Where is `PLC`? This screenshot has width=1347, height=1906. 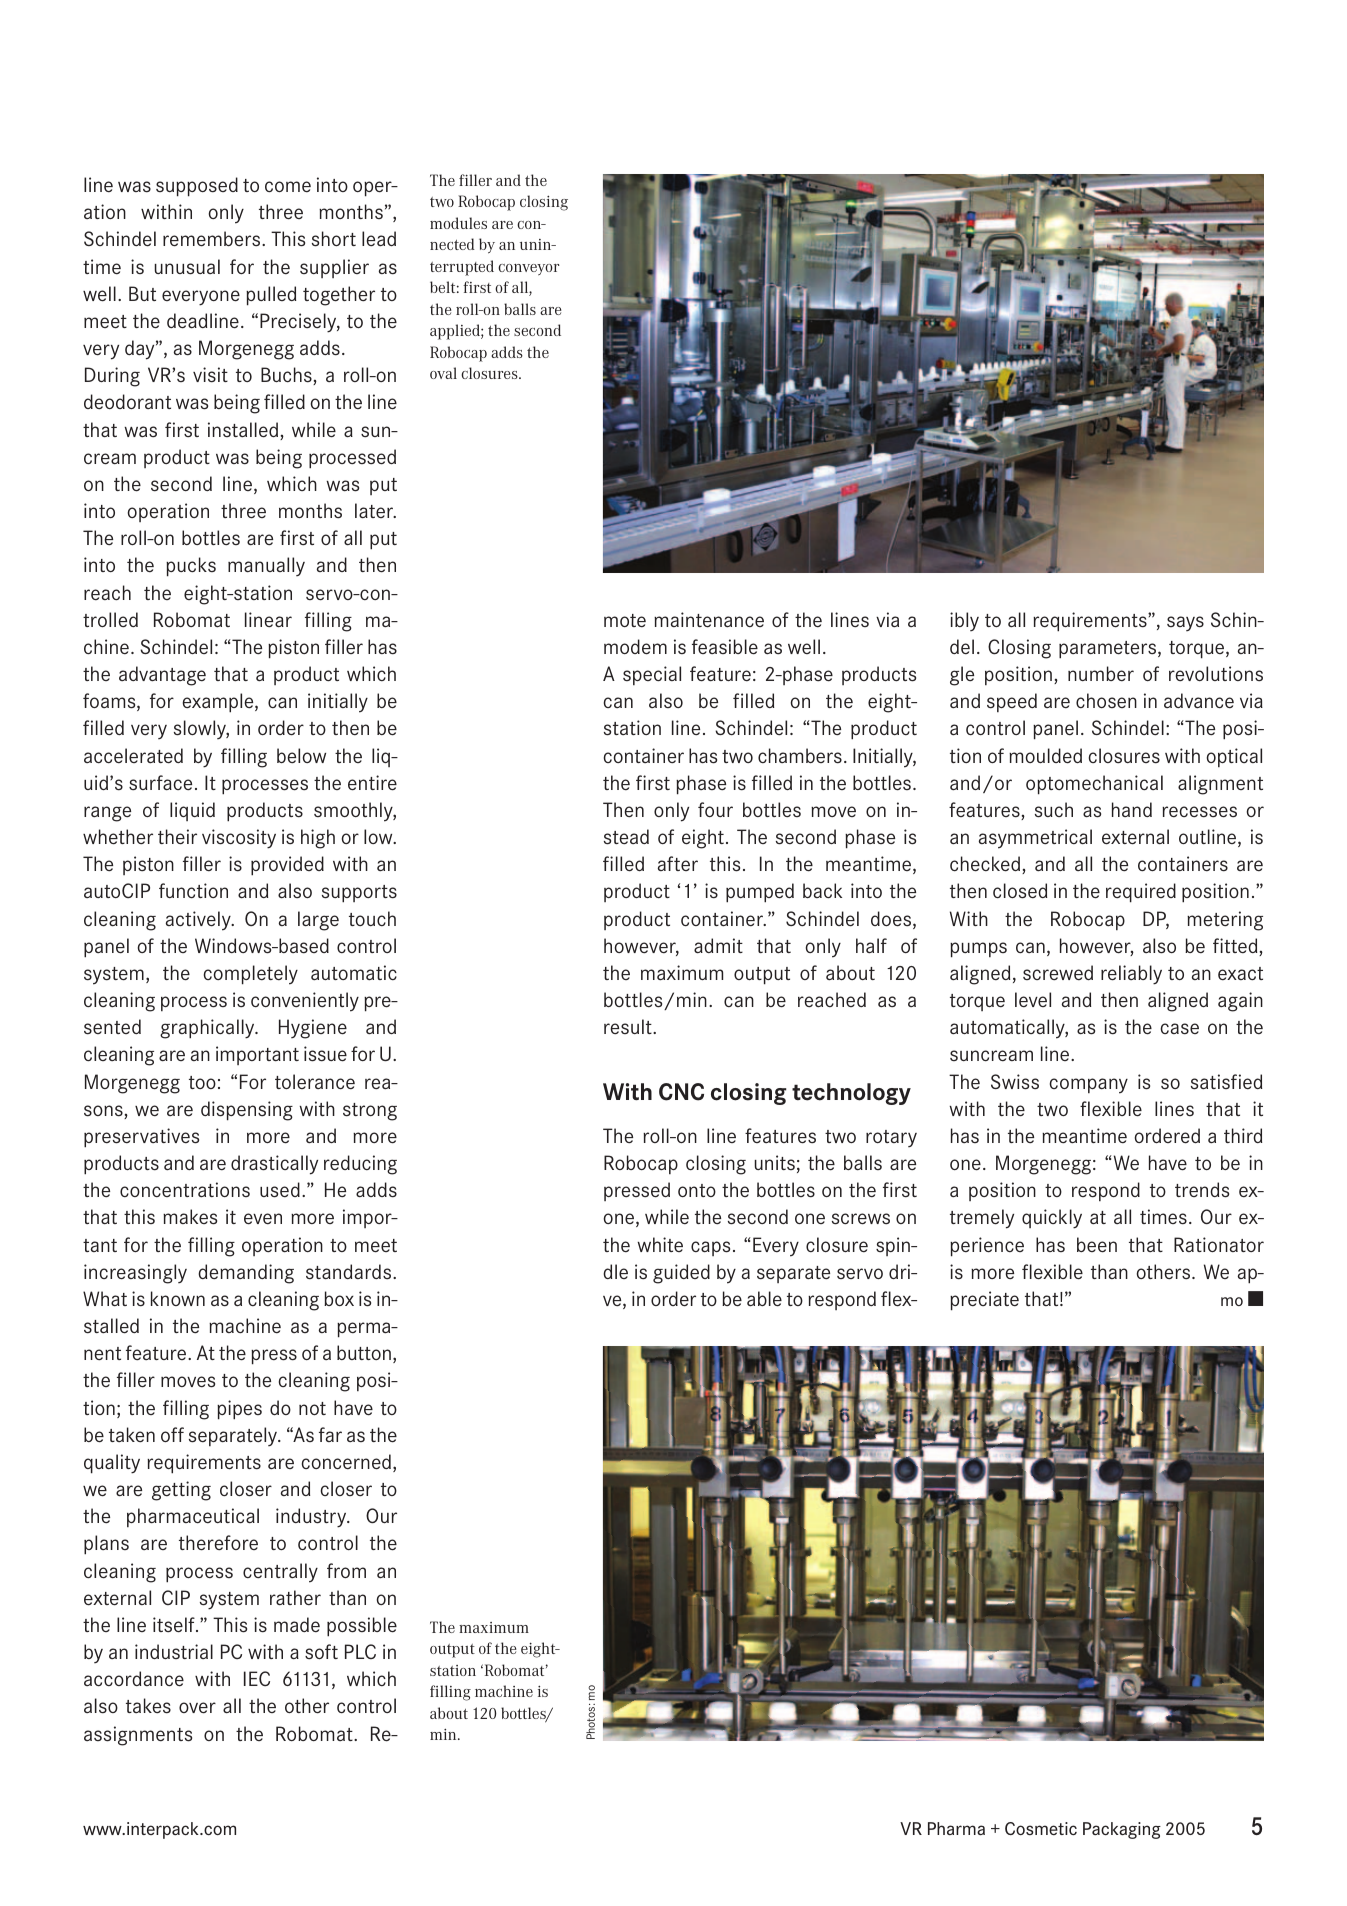
PLC is located at coordinates (360, 1651).
